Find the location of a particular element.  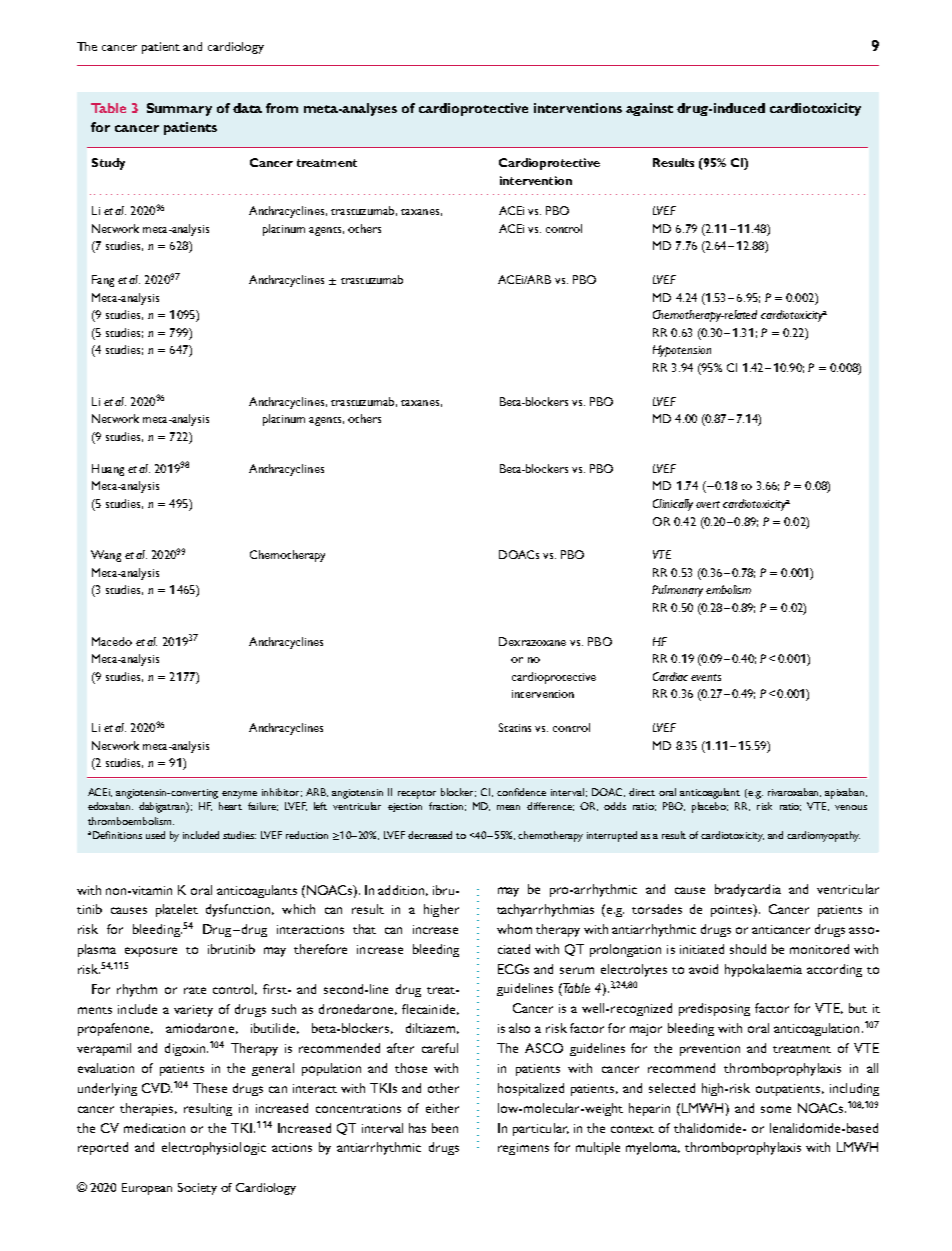

events is located at coordinates (706, 677).
